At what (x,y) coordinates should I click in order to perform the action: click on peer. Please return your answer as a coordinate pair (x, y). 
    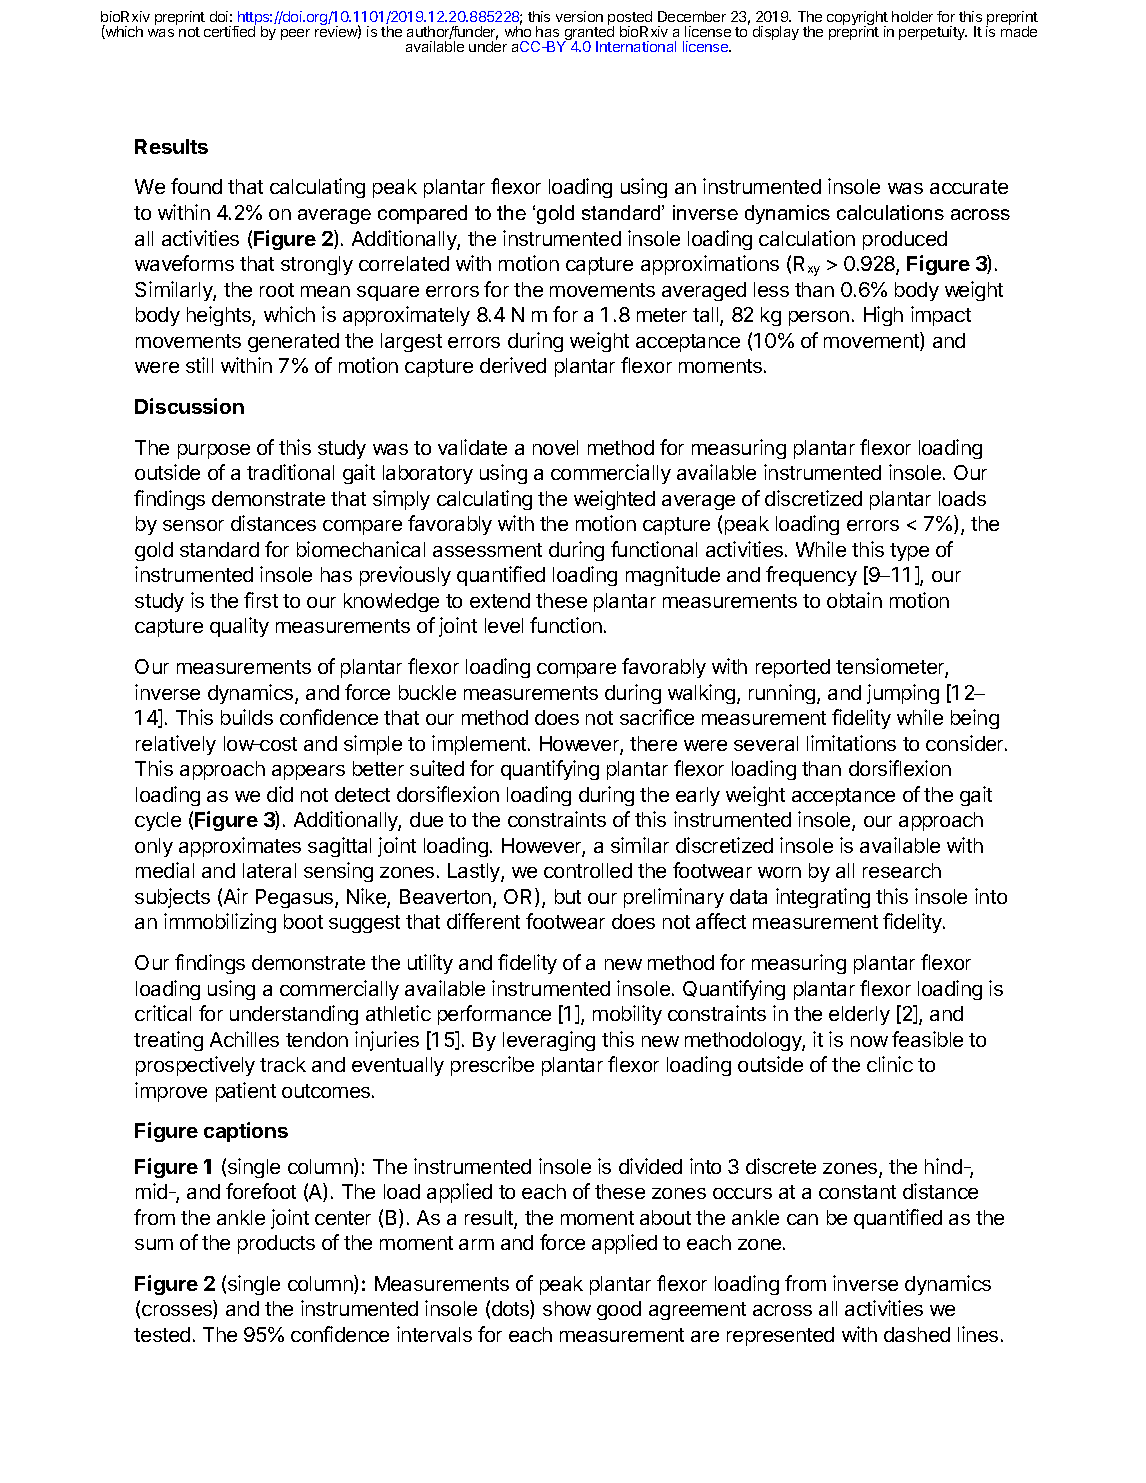
    Looking at the image, I should click on (295, 34).
